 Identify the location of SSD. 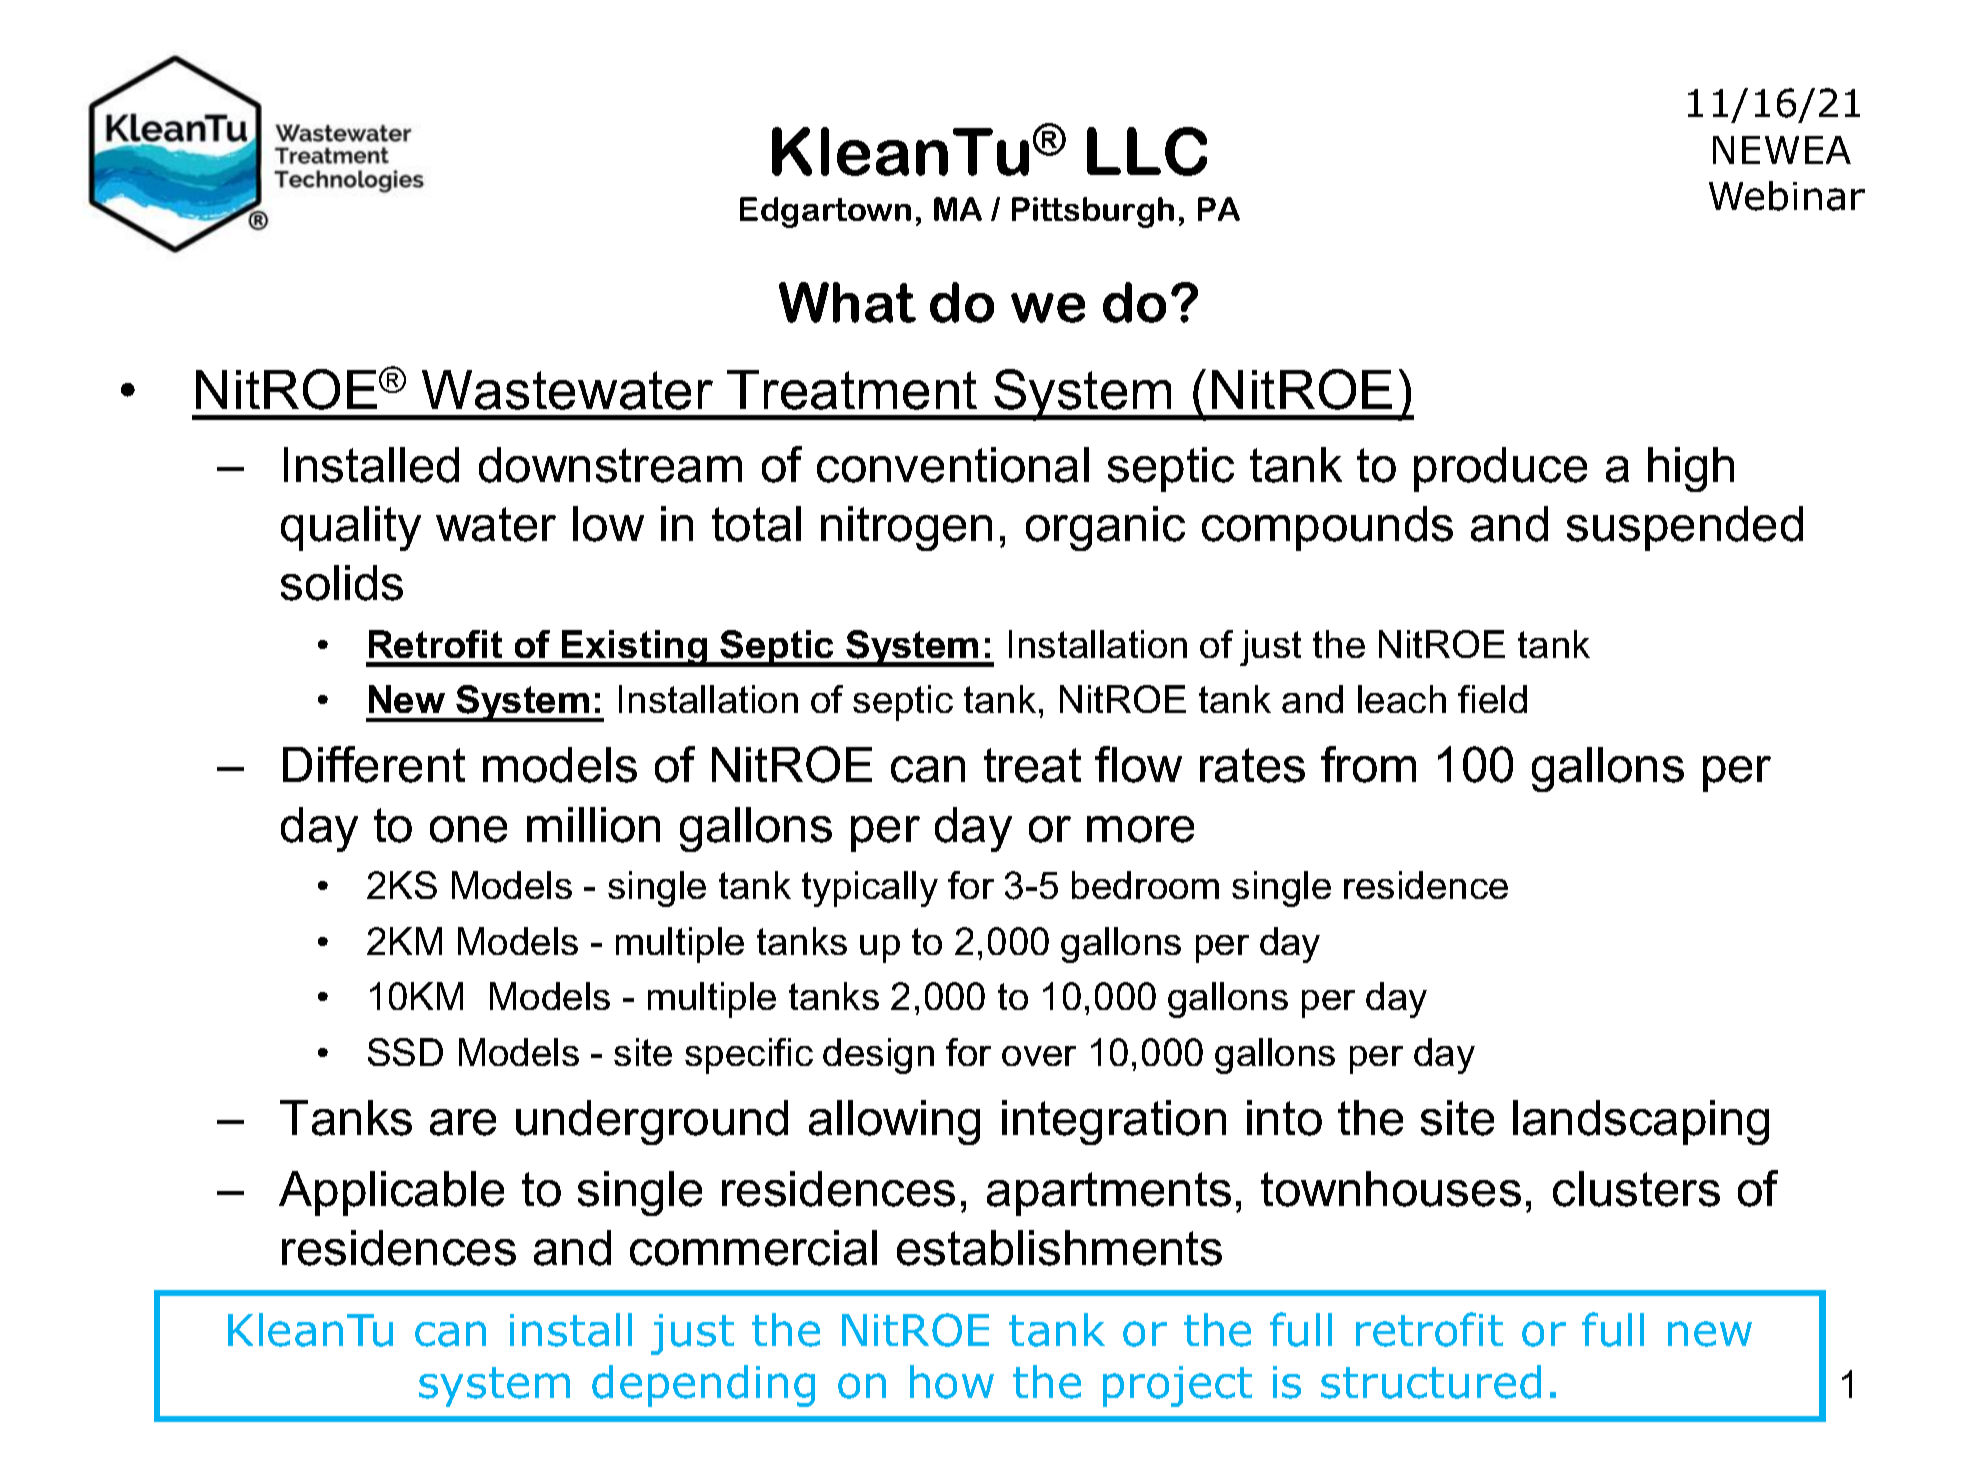
(405, 1052).
